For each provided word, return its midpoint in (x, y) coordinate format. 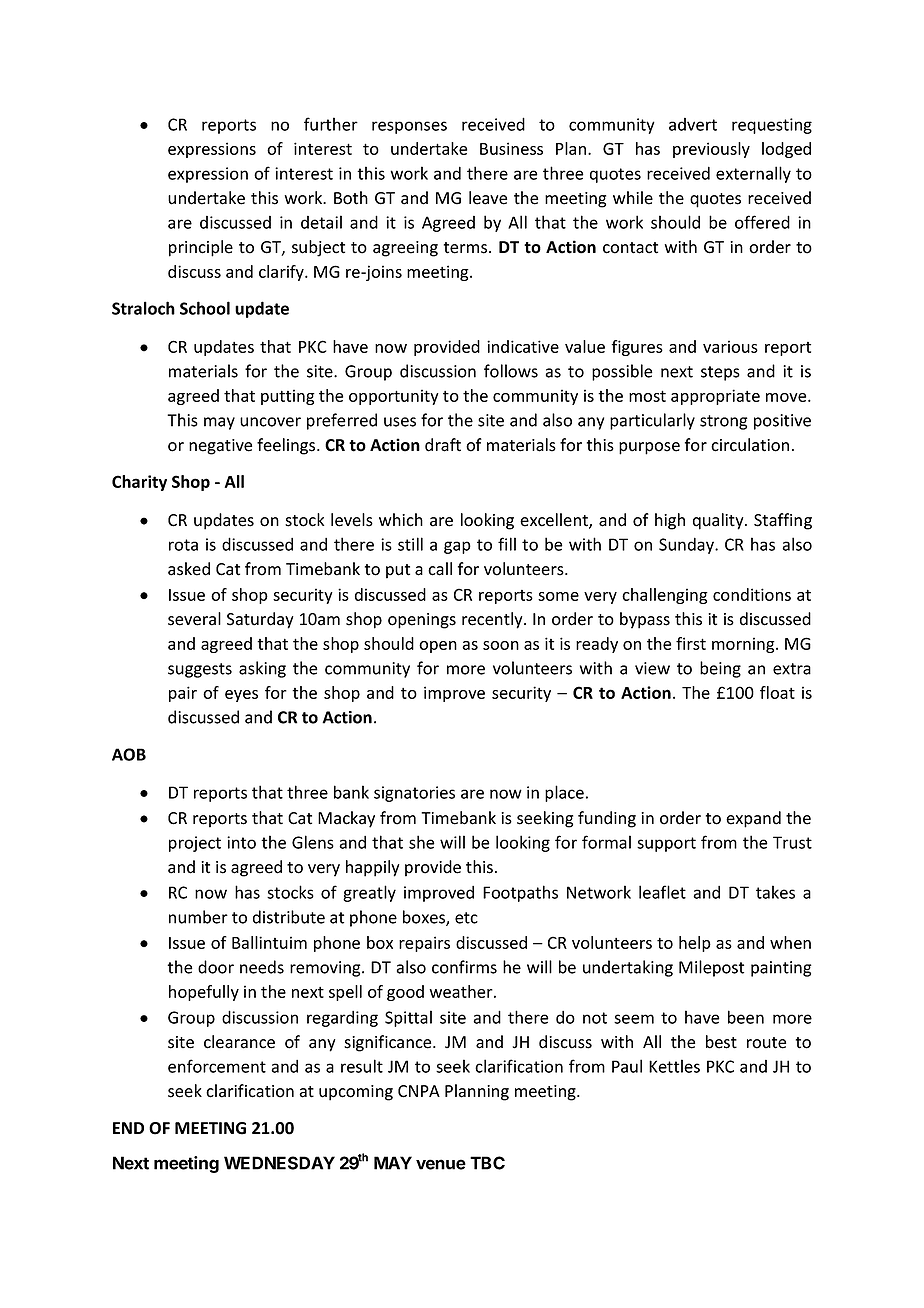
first (691, 643)
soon (501, 645)
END (128, 1128)
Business (511, 148)
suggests (200, 670)
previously (711, 150)
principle (201, 248)
